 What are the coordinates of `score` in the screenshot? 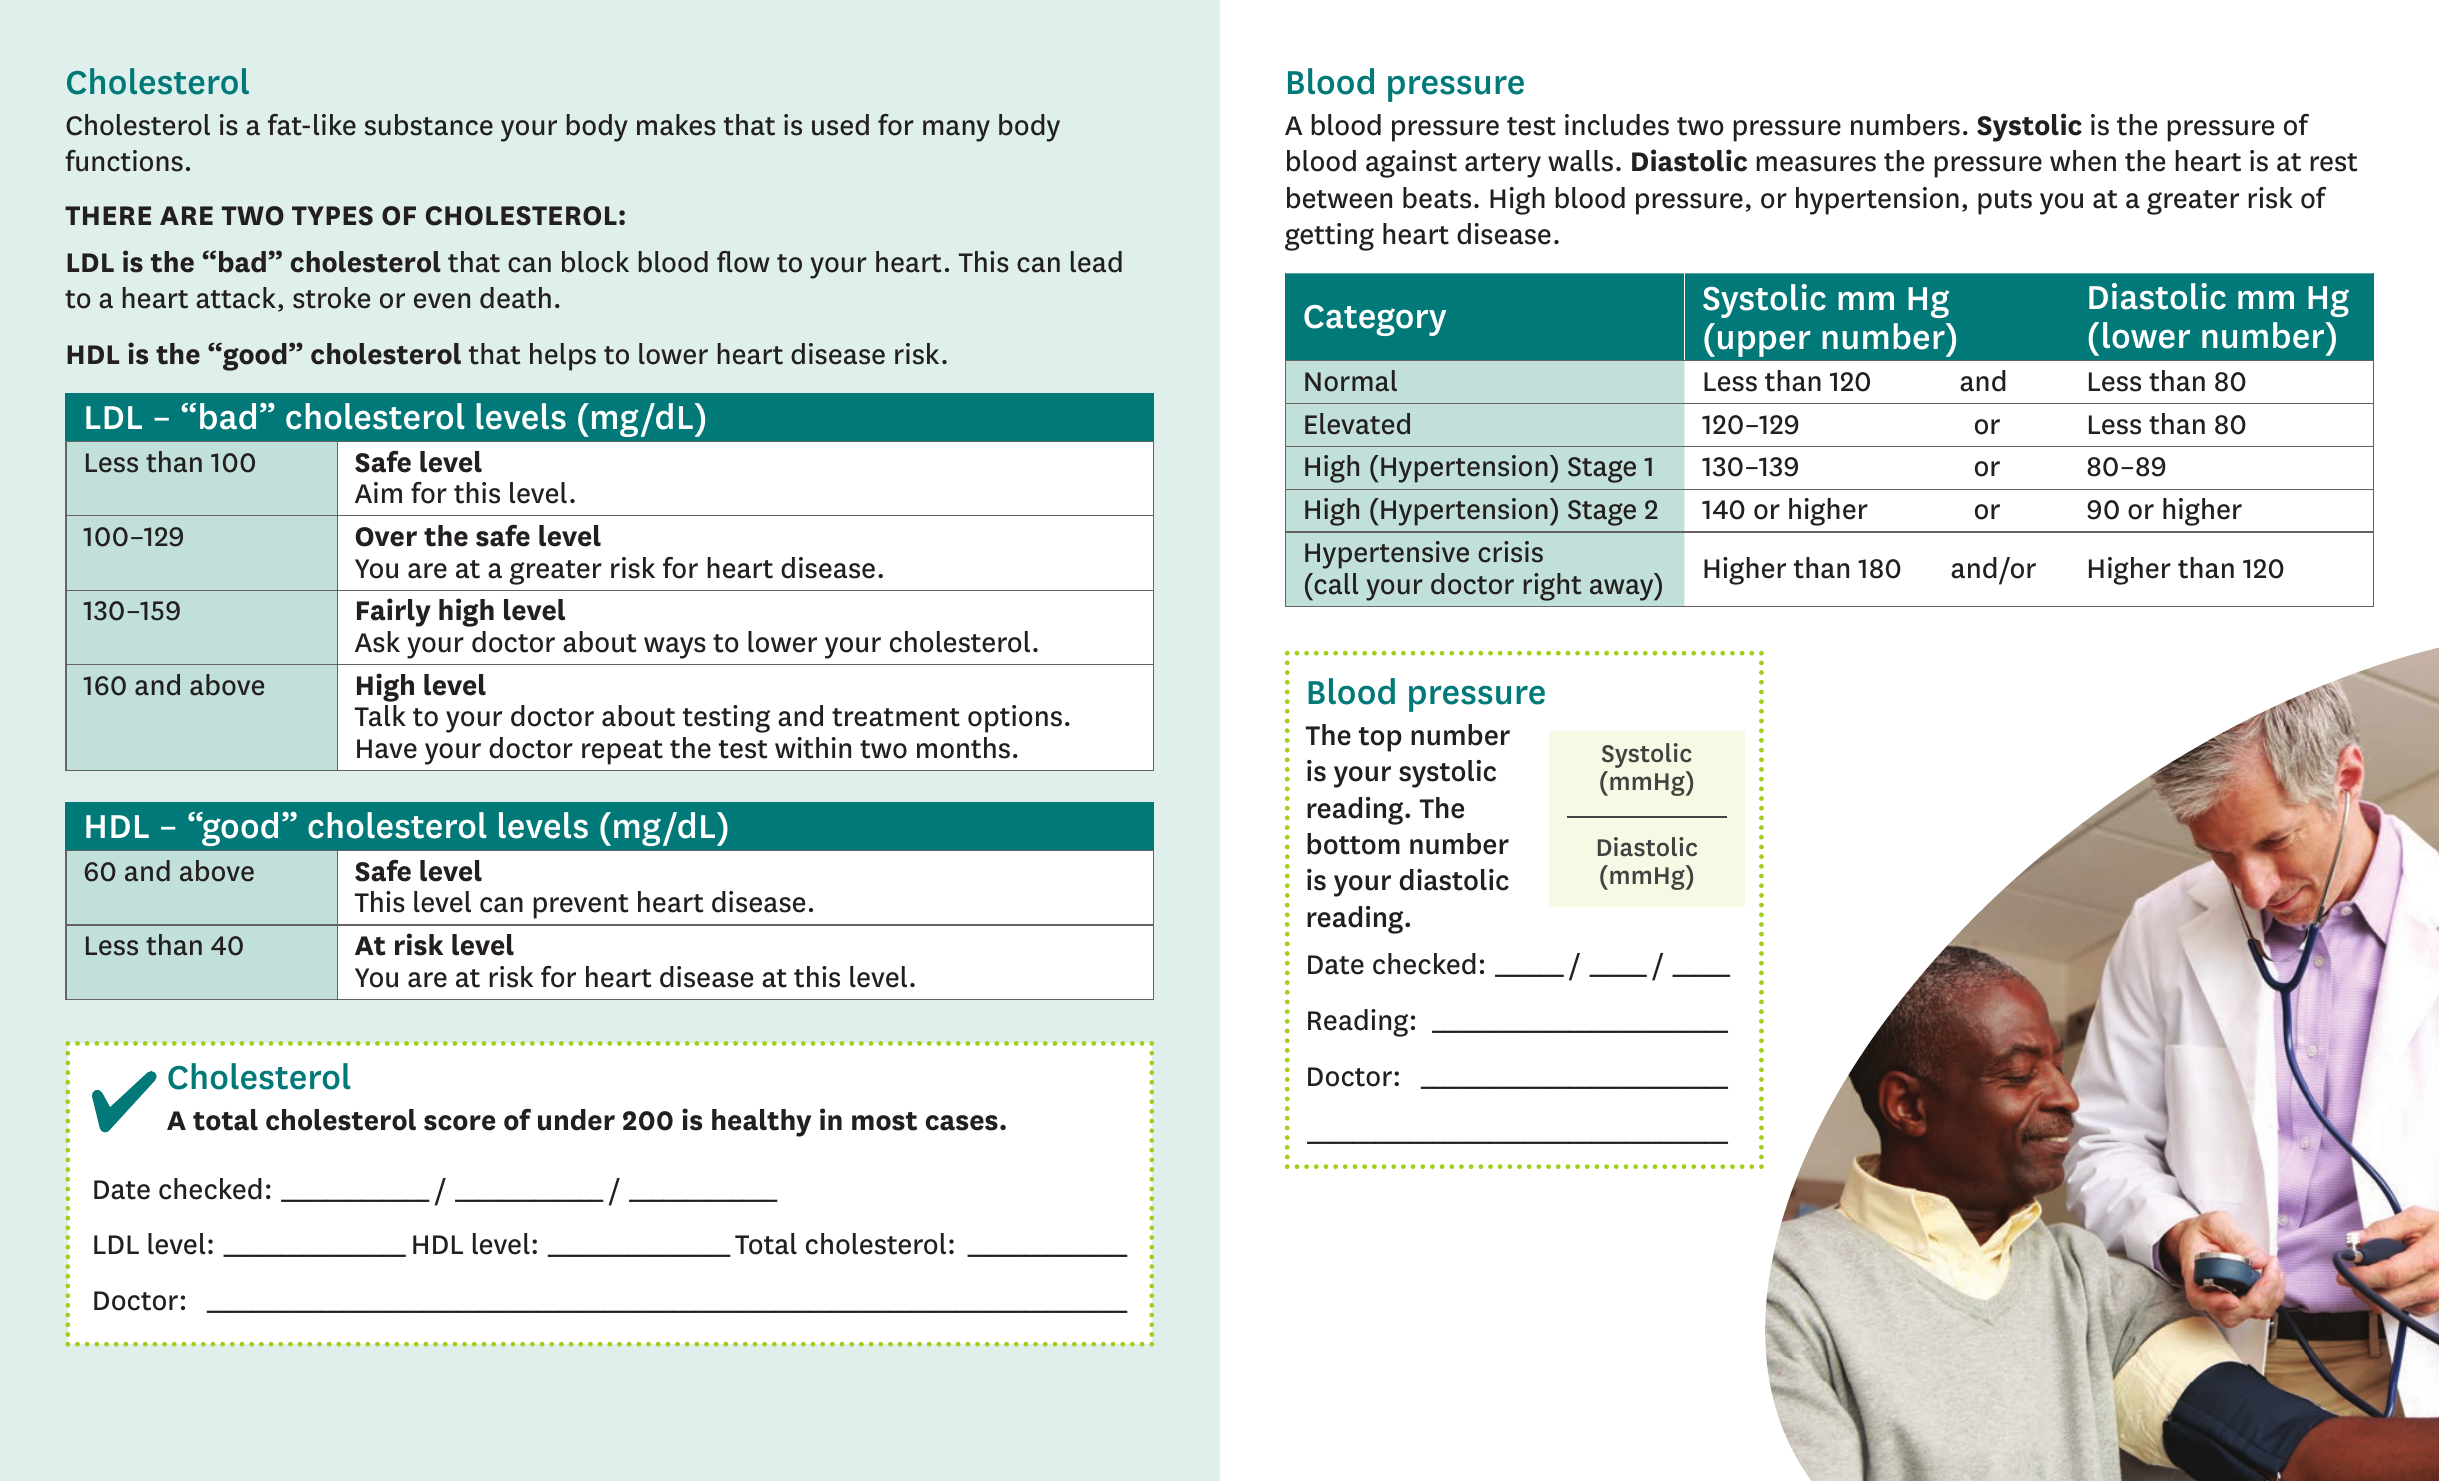 It's located at (460, 1123).
